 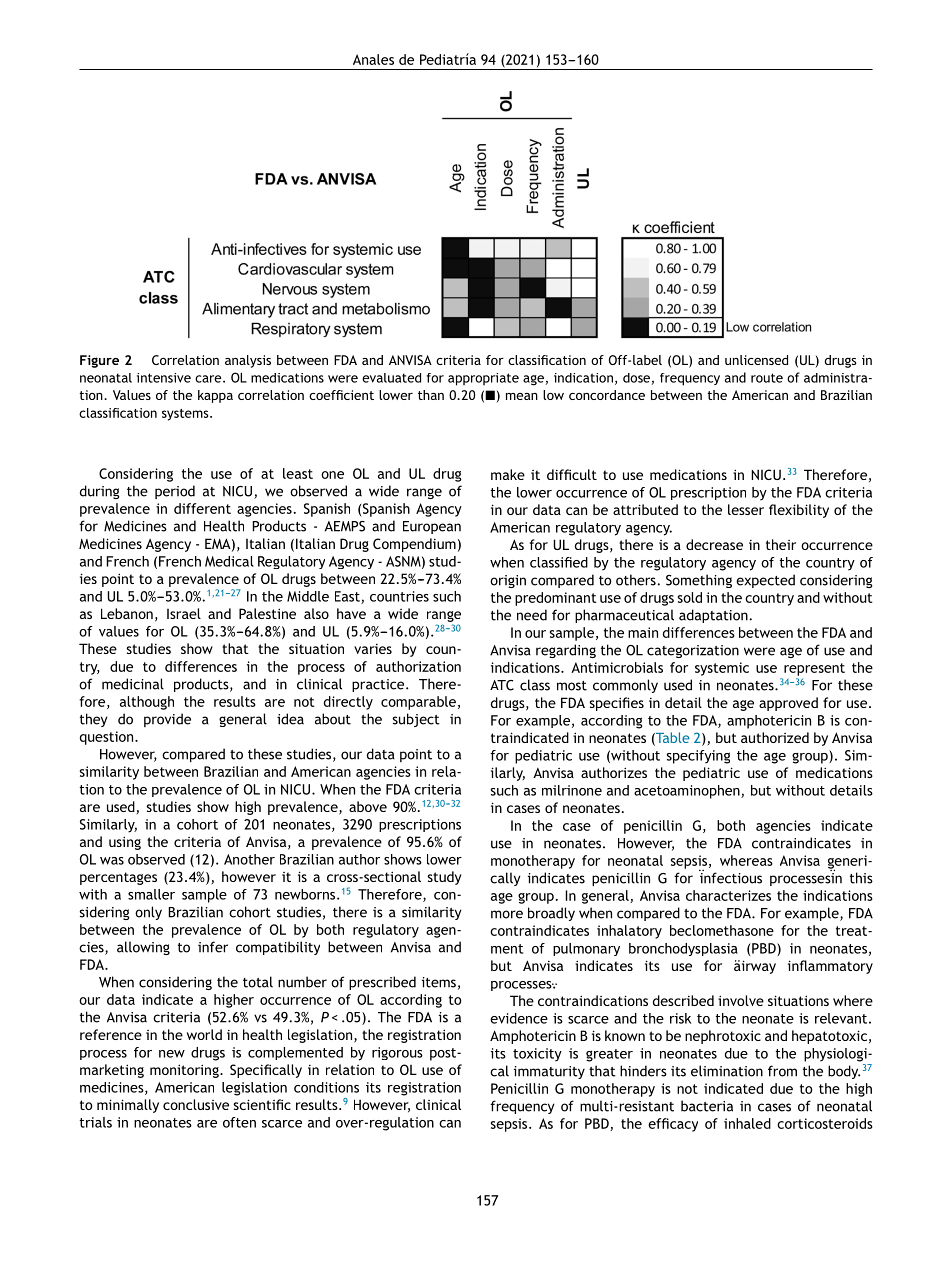 I want to click on characterizes, so click(x=728, y=895).
